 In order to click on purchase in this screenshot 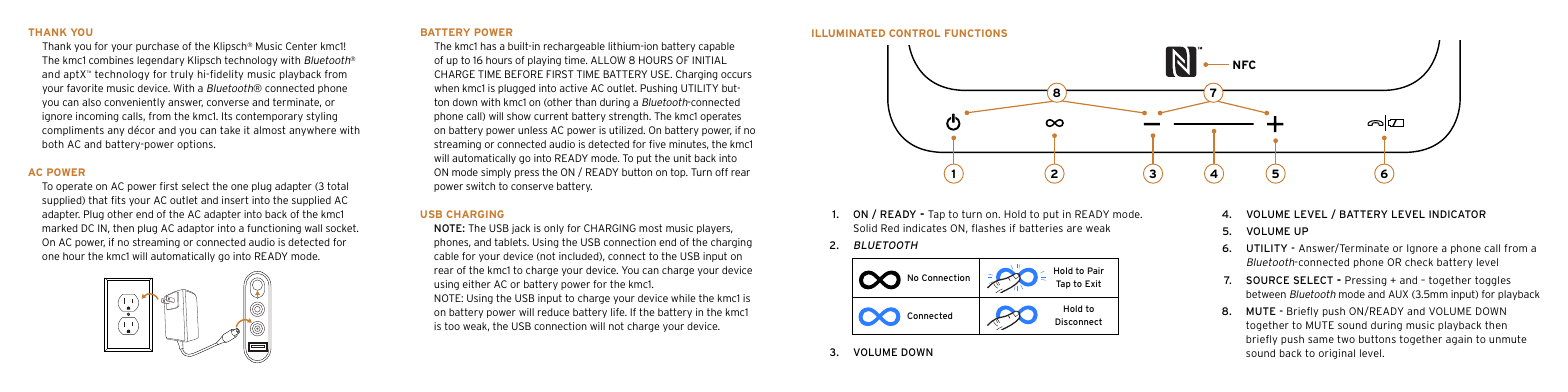, I will do `click(157, 47)`.
